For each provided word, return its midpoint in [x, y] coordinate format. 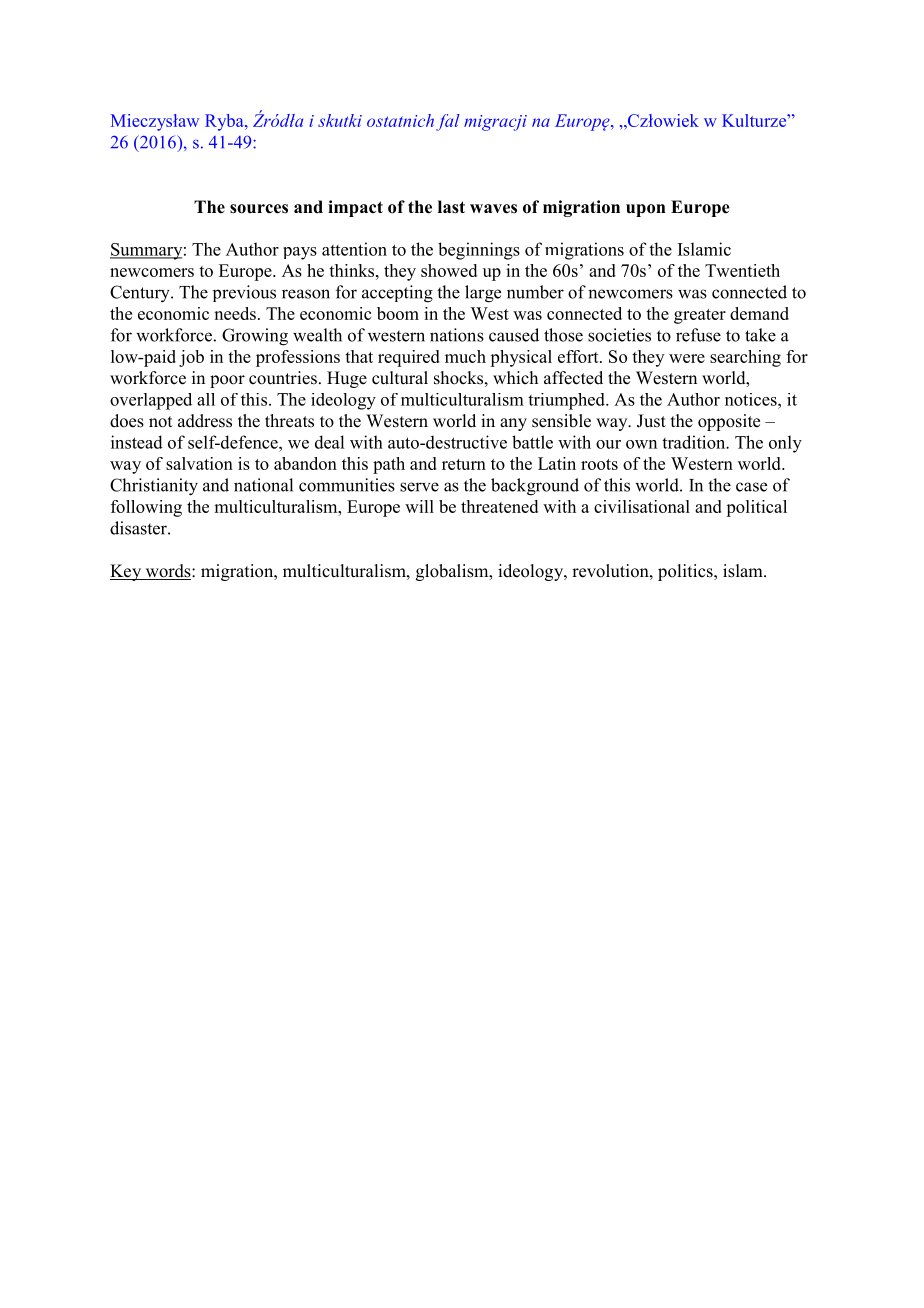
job [191, 358]
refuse [698, 335]
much [465, 356]
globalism [453, 572]
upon [646, 210]
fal [448, 122]
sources [259, 209]
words [168, 572]
